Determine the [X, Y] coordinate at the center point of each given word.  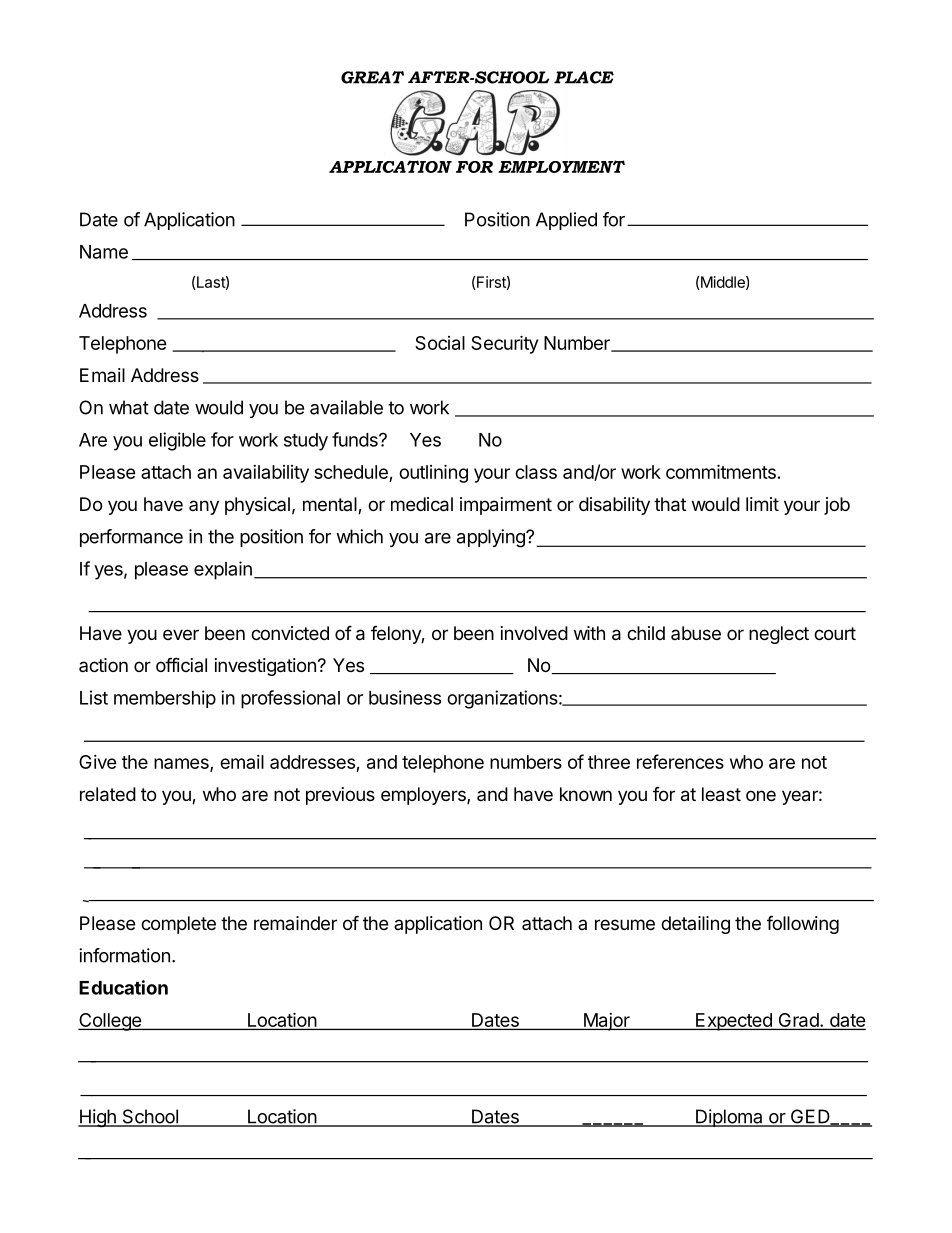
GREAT [372, 77]
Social [440, 343]
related [108, 794]
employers [424, 796]
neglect [779, 635]
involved [534, 633]
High [98, 1118]
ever [181, 634]
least [721, 794]
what [129, 407]
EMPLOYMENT [561, 166]
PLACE [584, 77]
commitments [721, 471]
